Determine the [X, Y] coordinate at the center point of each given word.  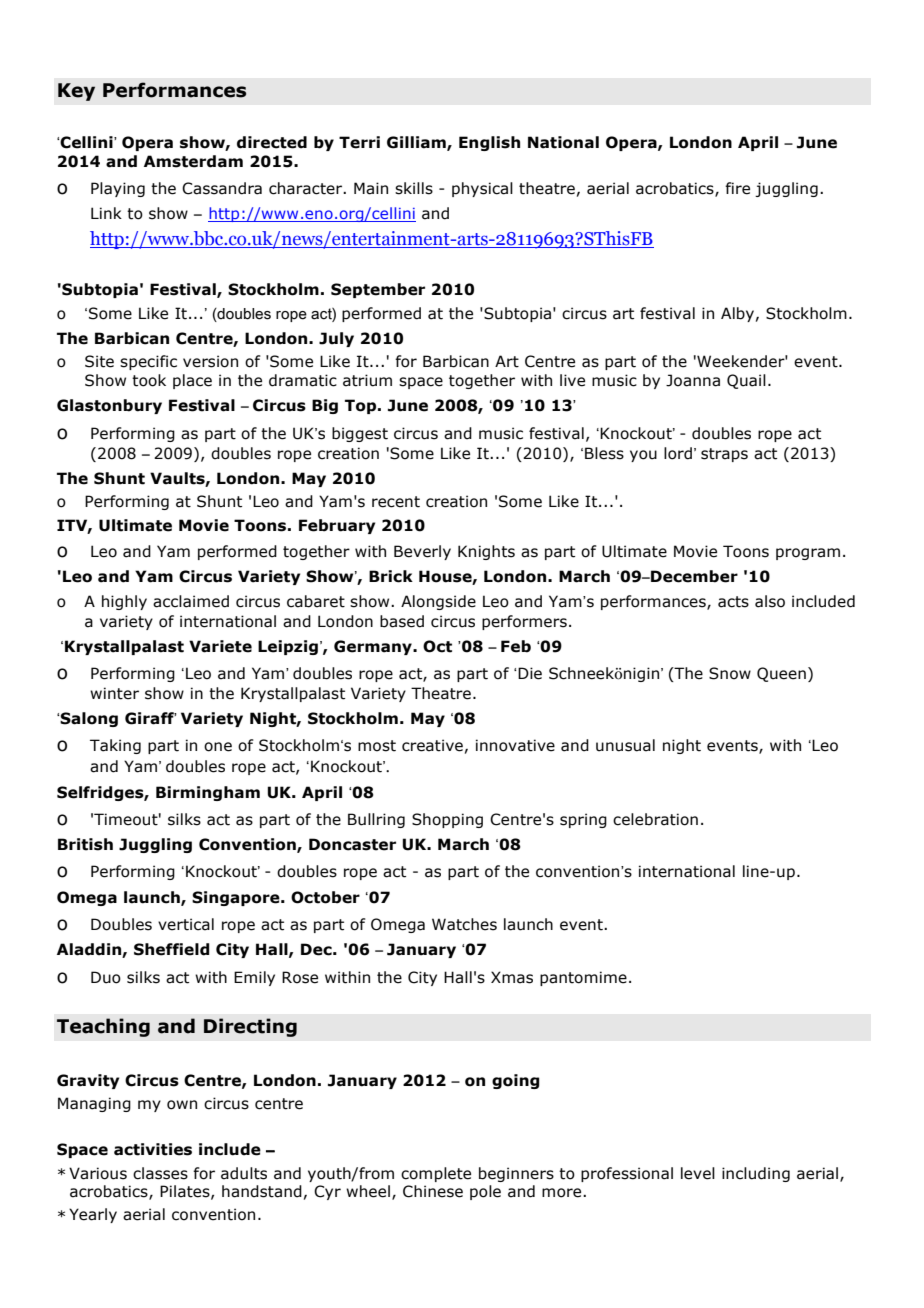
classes [160, 1173]
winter [114, 693]
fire [737, 188]
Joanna [693, 380]
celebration [655, 819]
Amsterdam [193, 161]
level [698, 1173]
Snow [730, 673]
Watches [464, 924]
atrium [367, 380]
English [489, 143]
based [402, 621]
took [149, 380]
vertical [186, 924]
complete [436, 1174]
